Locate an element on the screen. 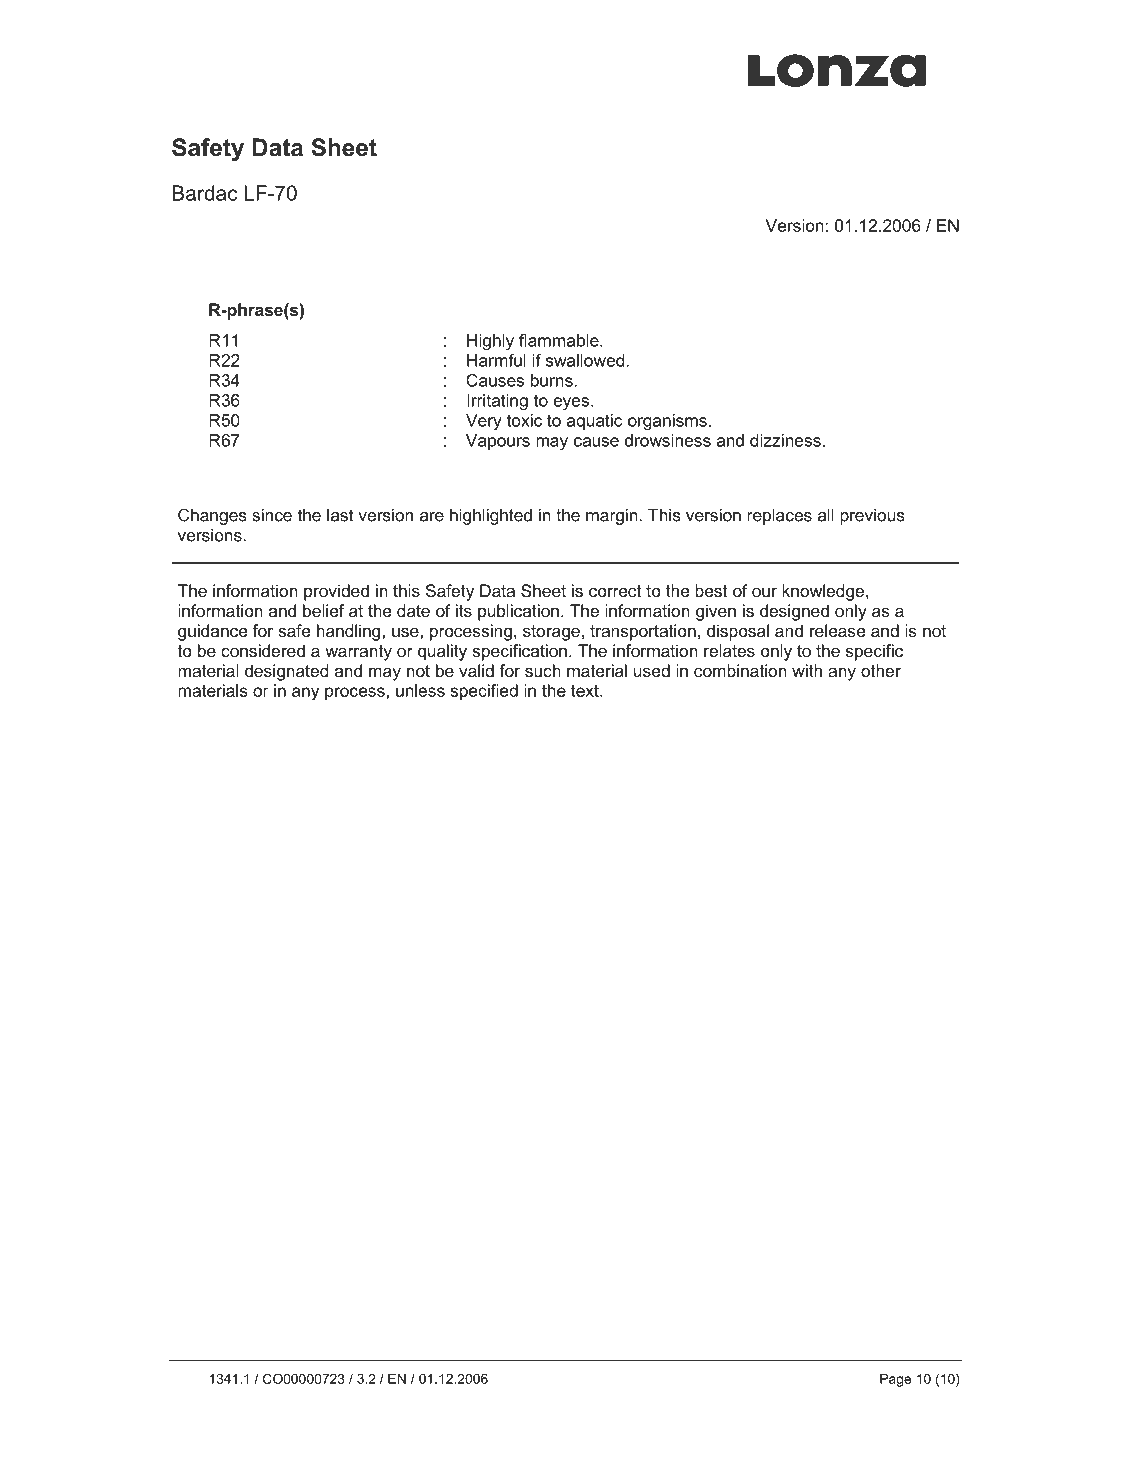 The height and width of the screenshot is (1464, 1131). designated is located at coordinates (286, 672).
